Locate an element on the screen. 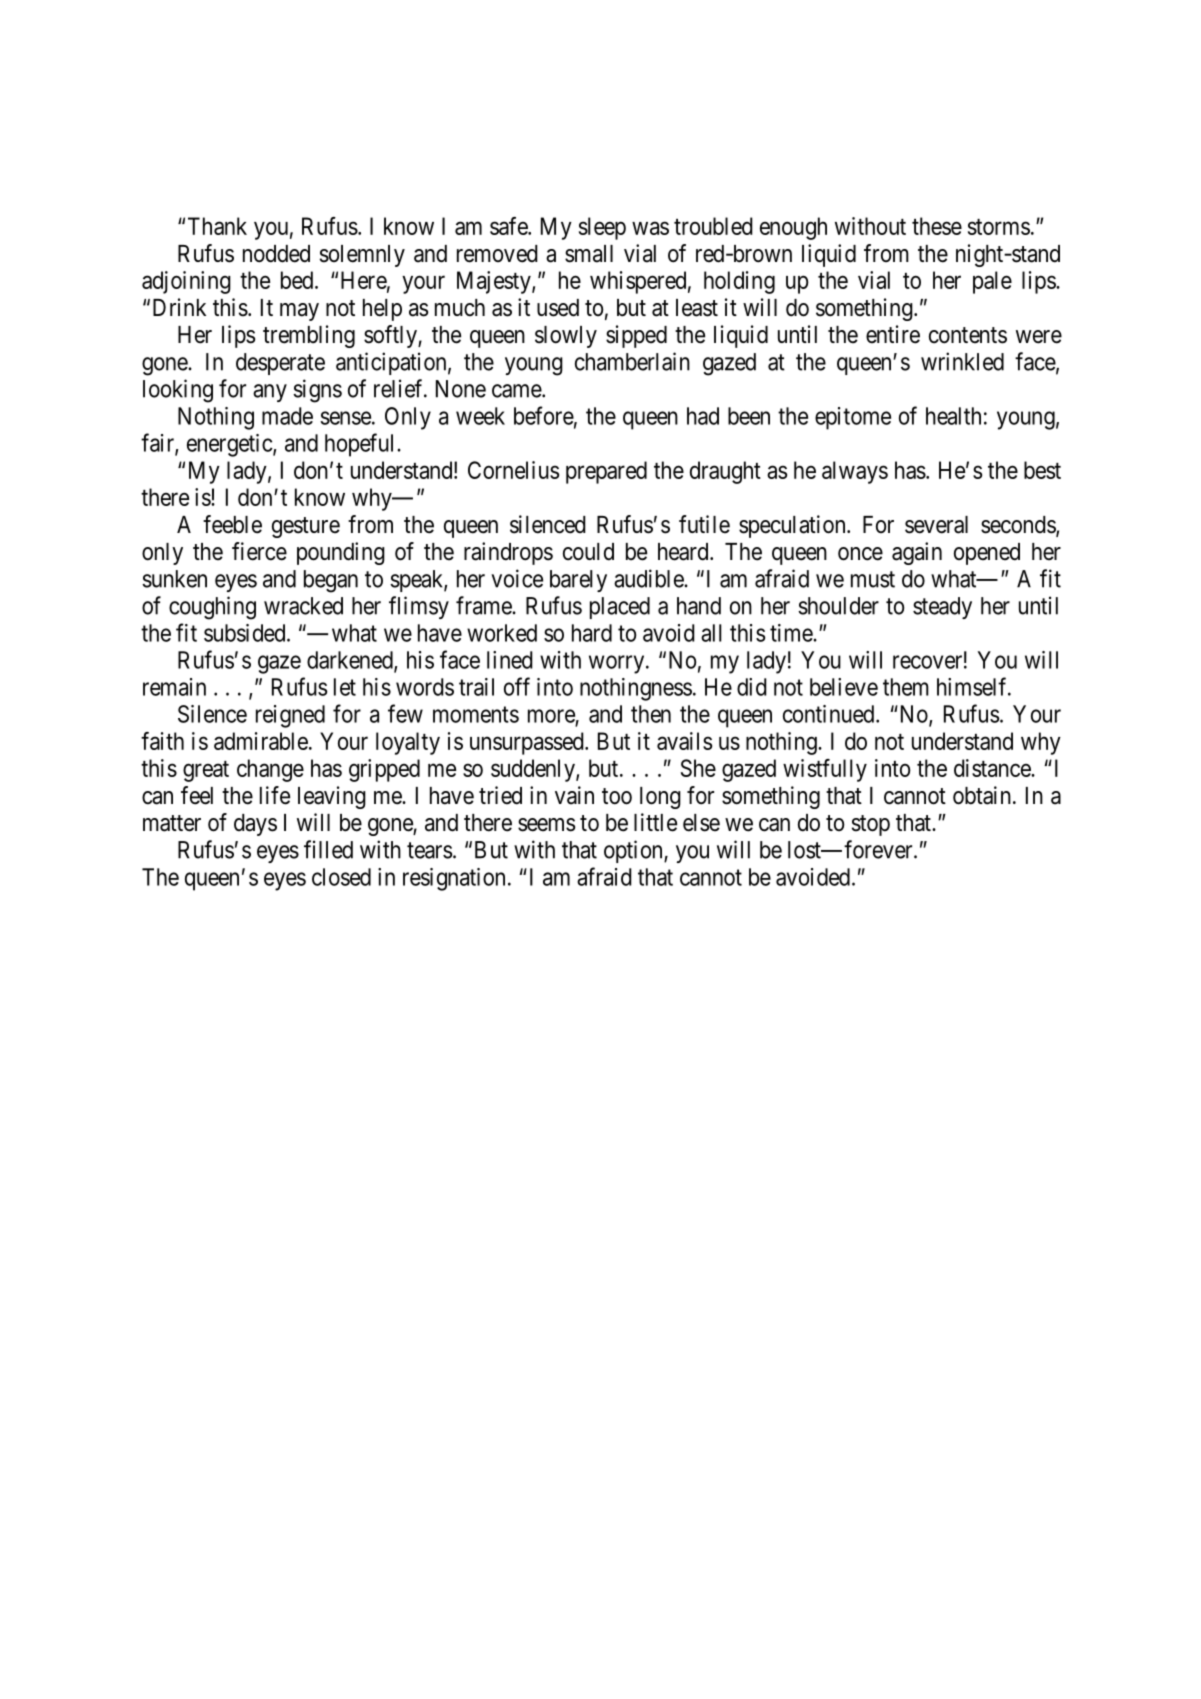 Image resolution: width=1201 pixels, height=1699 pixels. could is located at coordinates (588, 552).
